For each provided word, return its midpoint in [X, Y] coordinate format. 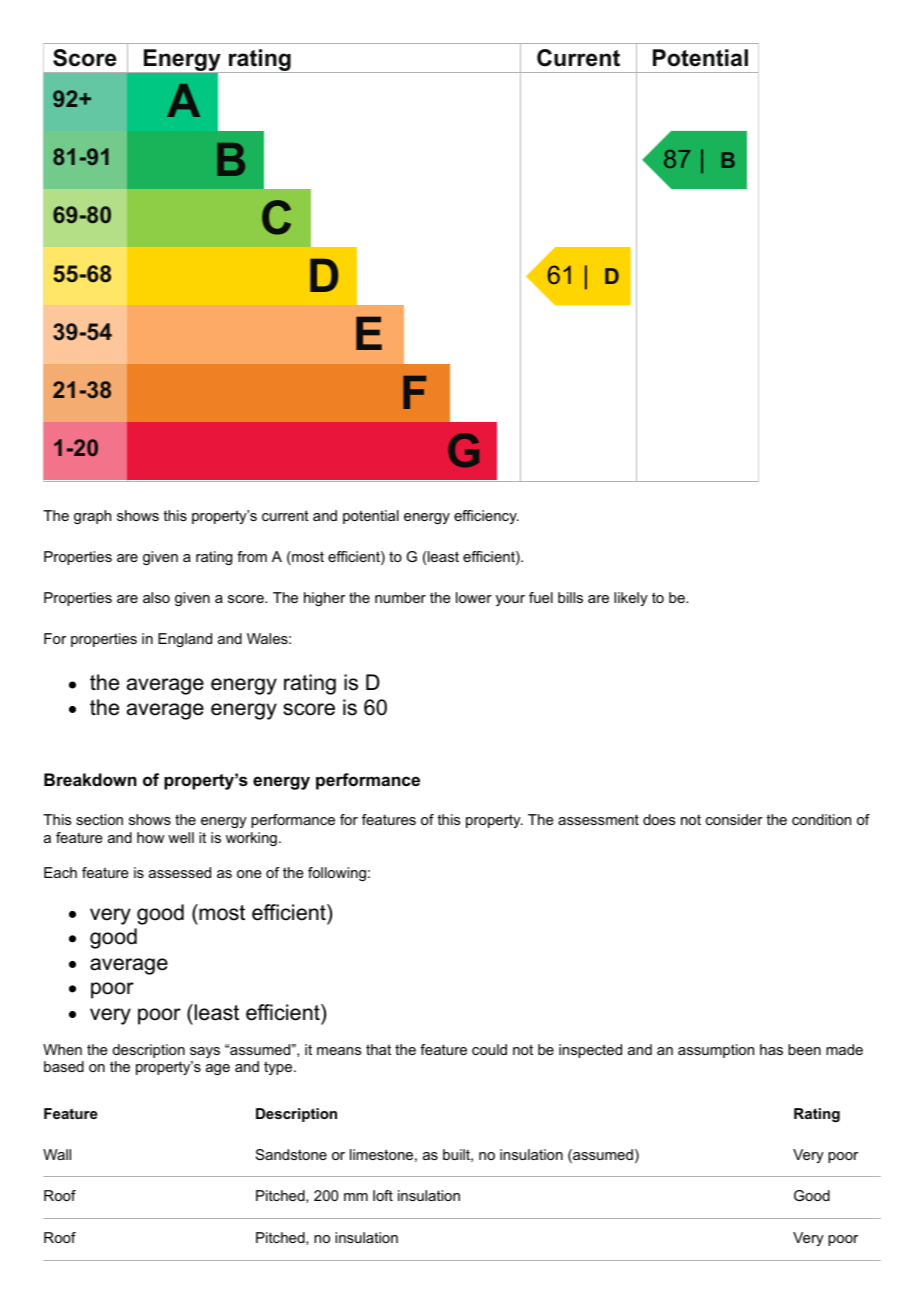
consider [734, 819]
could [489, 1049]
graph [92, 517]
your [510, 600]
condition [821, 819]
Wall [57, 1154]
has [771, 1049]
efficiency [486, 517]
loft [383, 1195]
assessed [180, 872]
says [205, 1052]
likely [631, 599]
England [185, 640]
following [337, 874]
